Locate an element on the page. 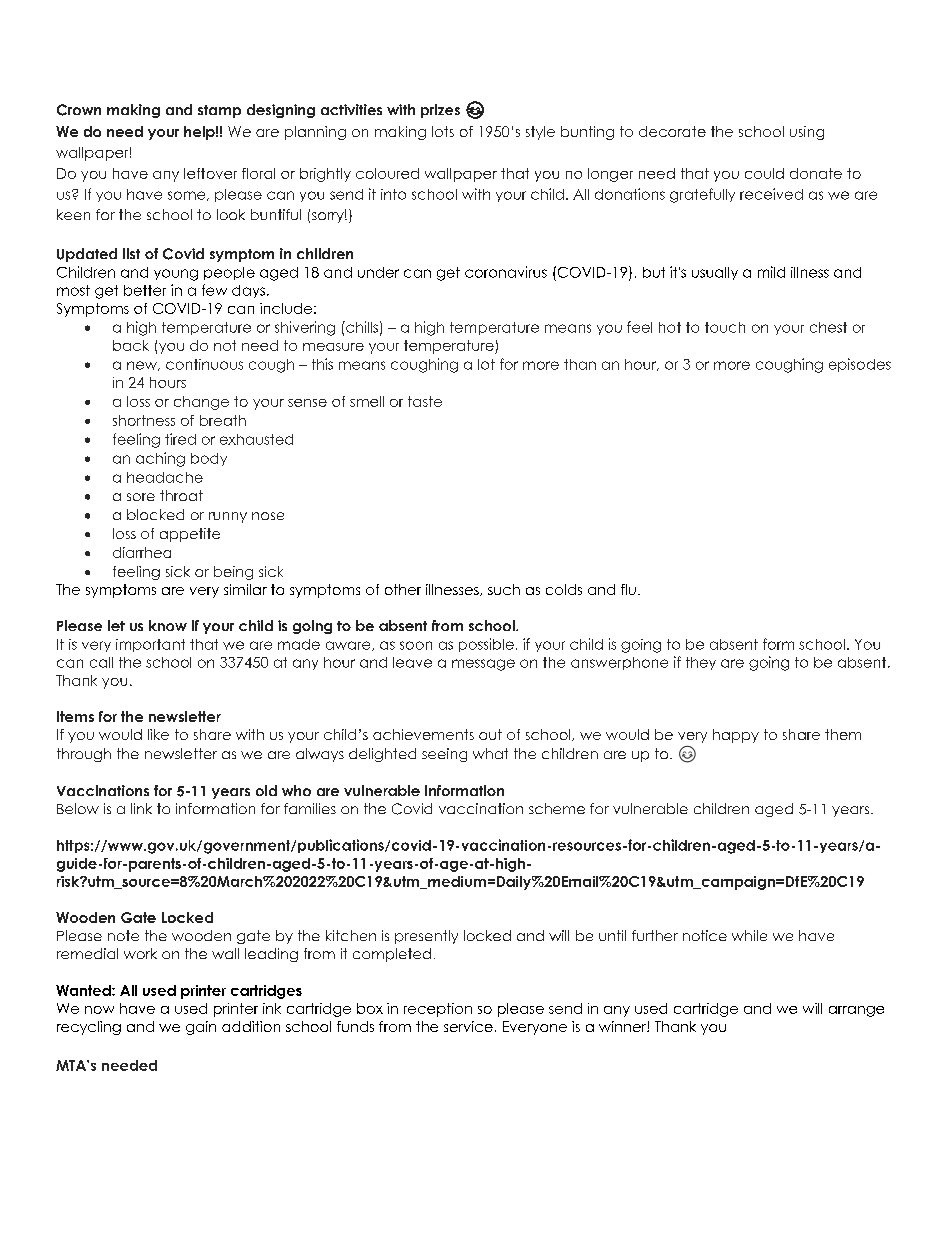  lots is located at coordinates (443, 131).
